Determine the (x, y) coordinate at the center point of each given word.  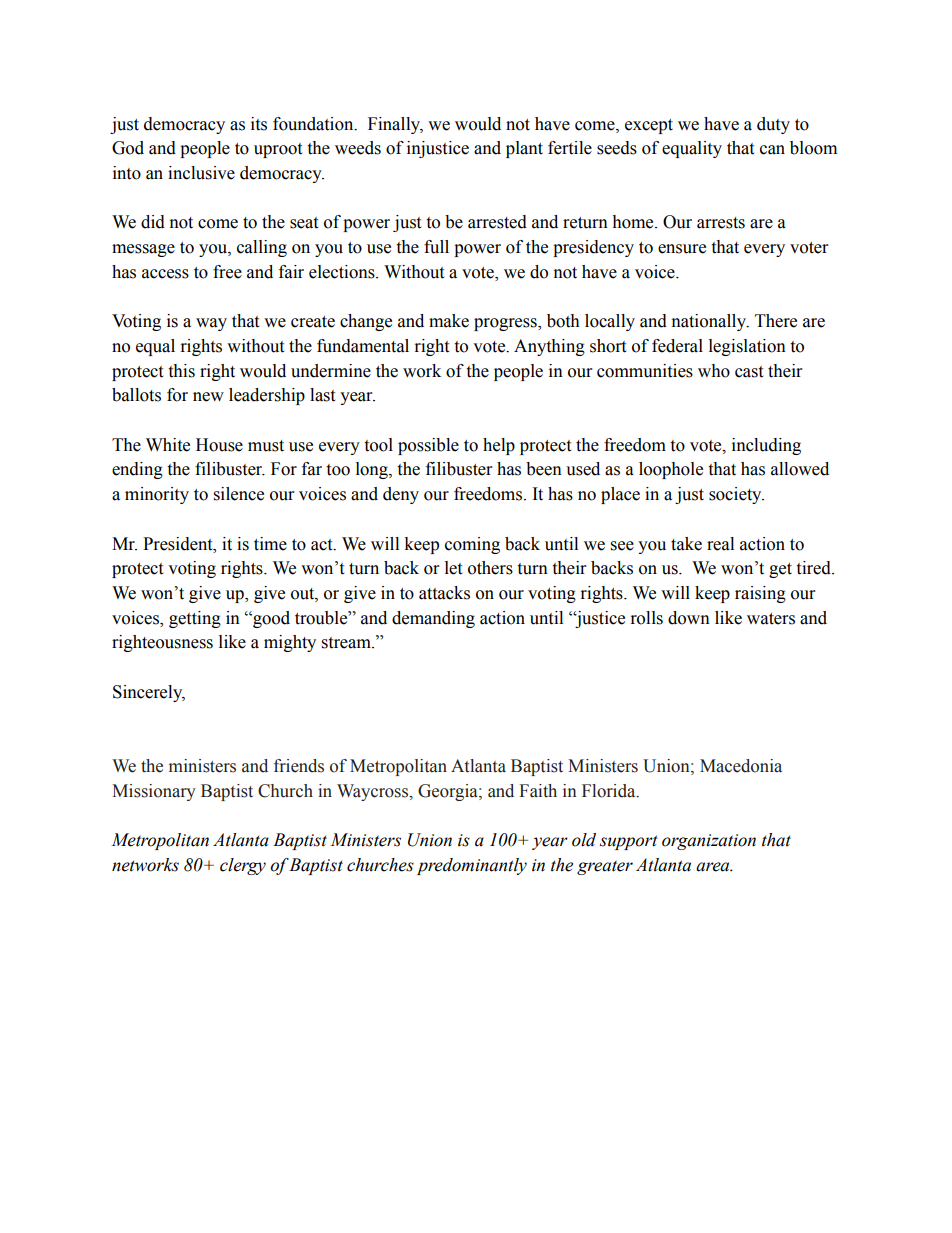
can (772, 150)
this (181, 371)
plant (524, 149)
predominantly (472, 866)
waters (771, 619)
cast (749, 372)
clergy (243, 866)
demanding (433, 619)
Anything (549, 347)
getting (195, 619)
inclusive (201, 173)
